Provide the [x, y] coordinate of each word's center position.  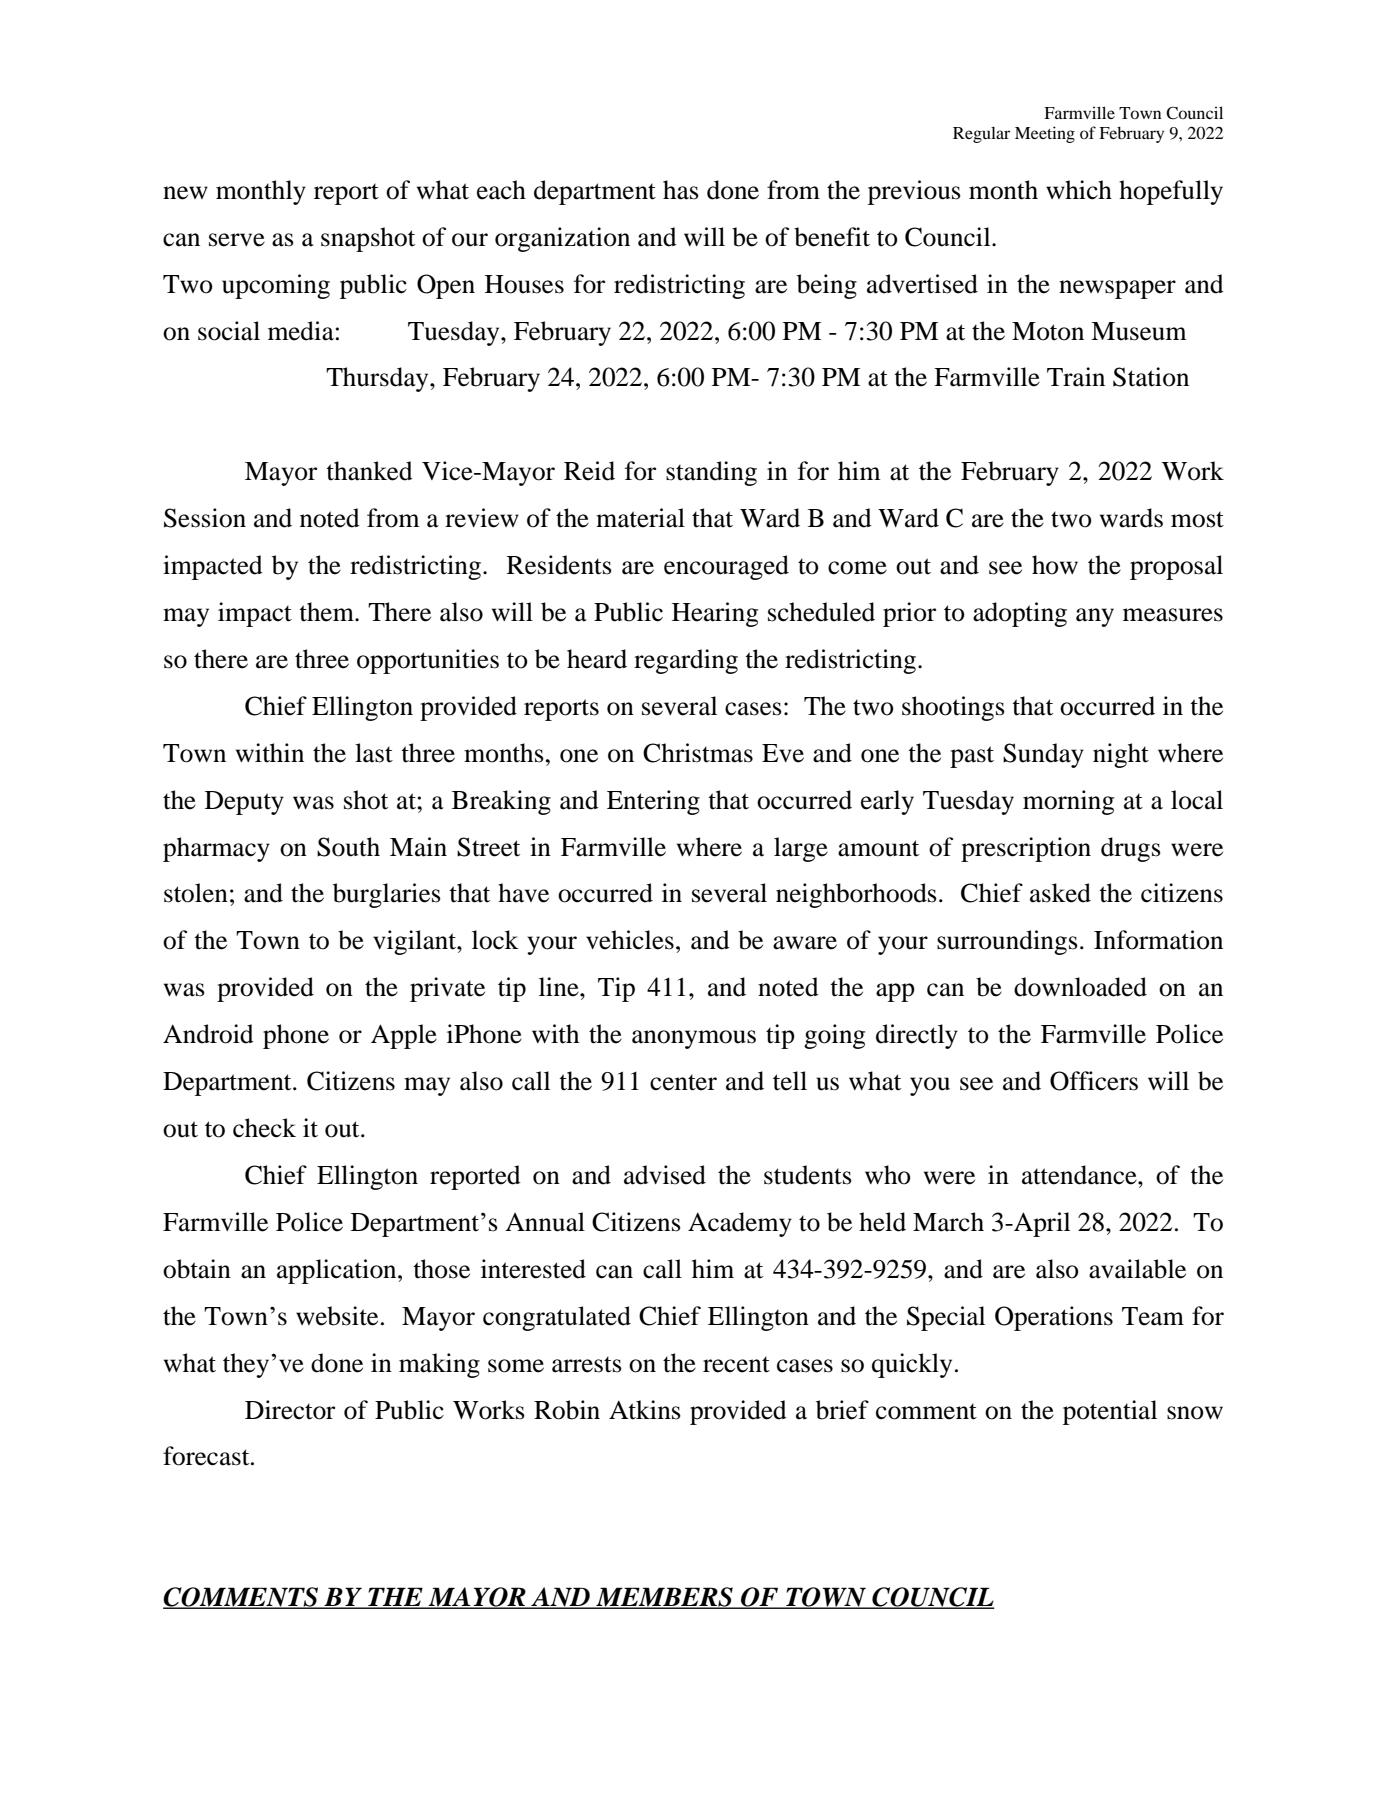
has [681, 190]
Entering [653, 802]
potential [1110, 1412]
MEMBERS [664, 1598]
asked [1060, 893]
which [1079, 190]
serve [237, 240]
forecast [207, 1456]
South [348, 847]
